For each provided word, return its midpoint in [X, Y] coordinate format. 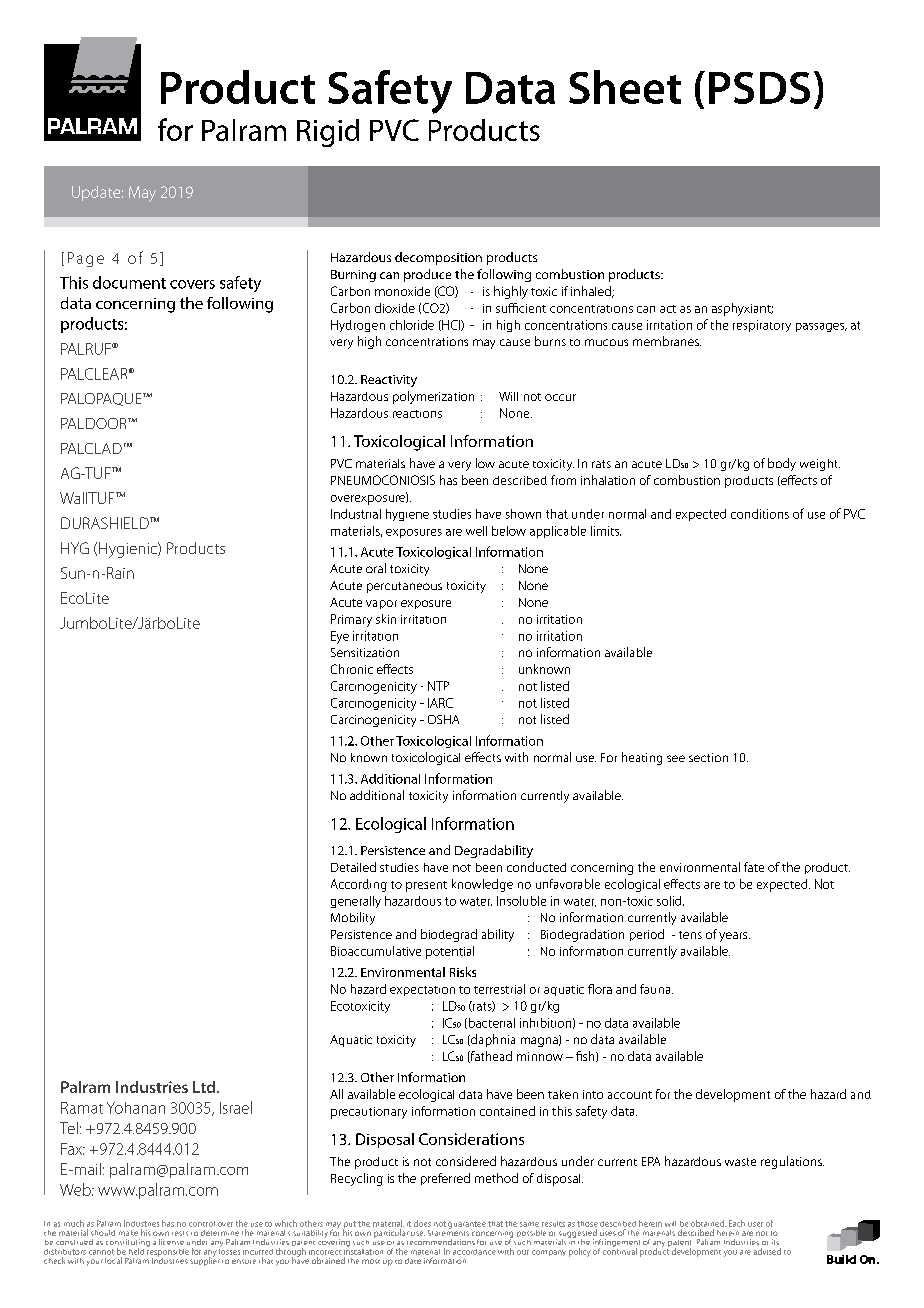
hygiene [407, 515]
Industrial [356, 514]
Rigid [328, 133]
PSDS [759, 88]
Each [737, 1223]
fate [754, 867]
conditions [760, 514]
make [128, 1233]
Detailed [353, 867]
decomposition [438, 258]
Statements [448, 1231]
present [426, 886]
